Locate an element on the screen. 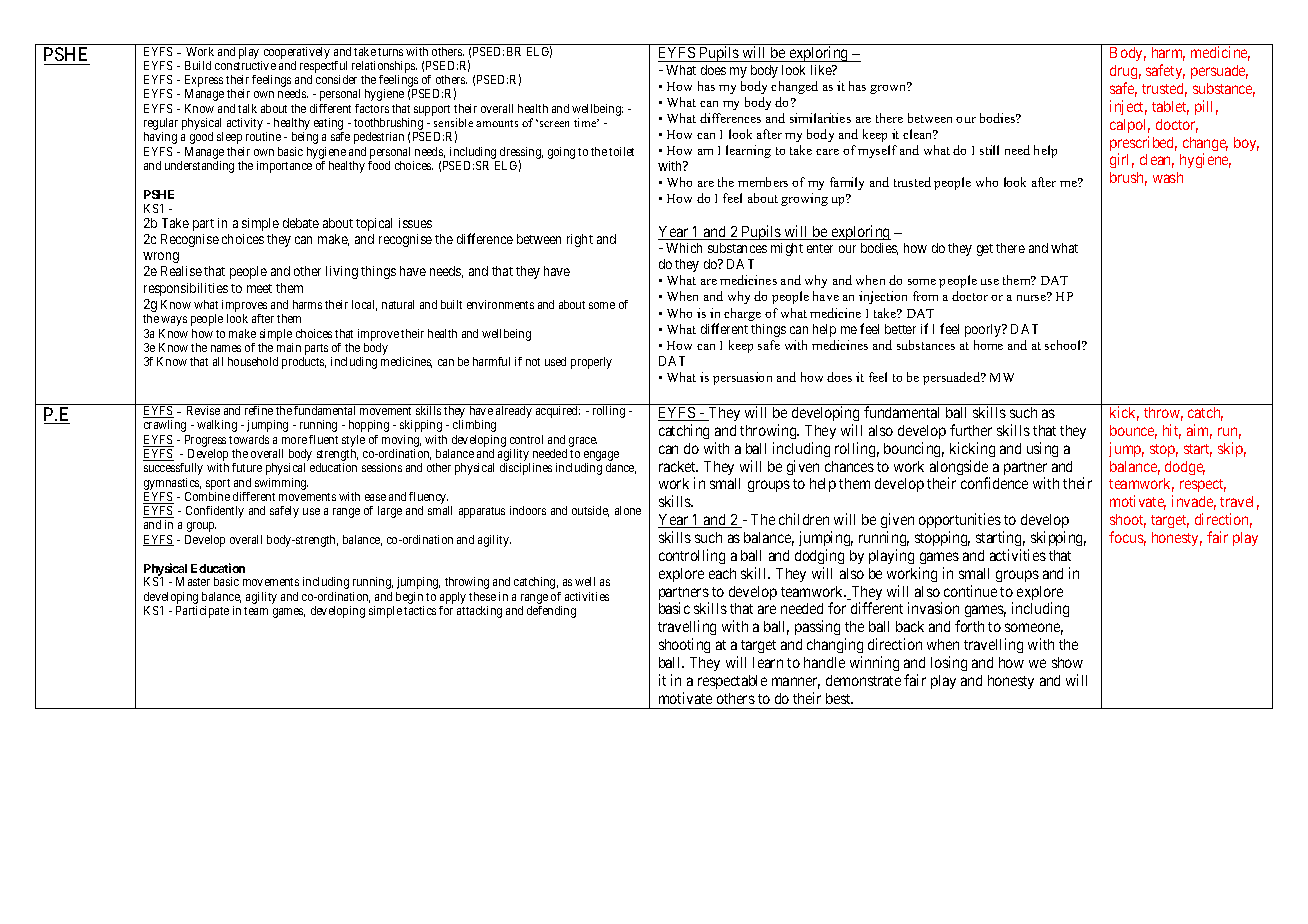 The height and width of the screenshot is (924, 1308). swimming is located at coordinates (281, 484).
